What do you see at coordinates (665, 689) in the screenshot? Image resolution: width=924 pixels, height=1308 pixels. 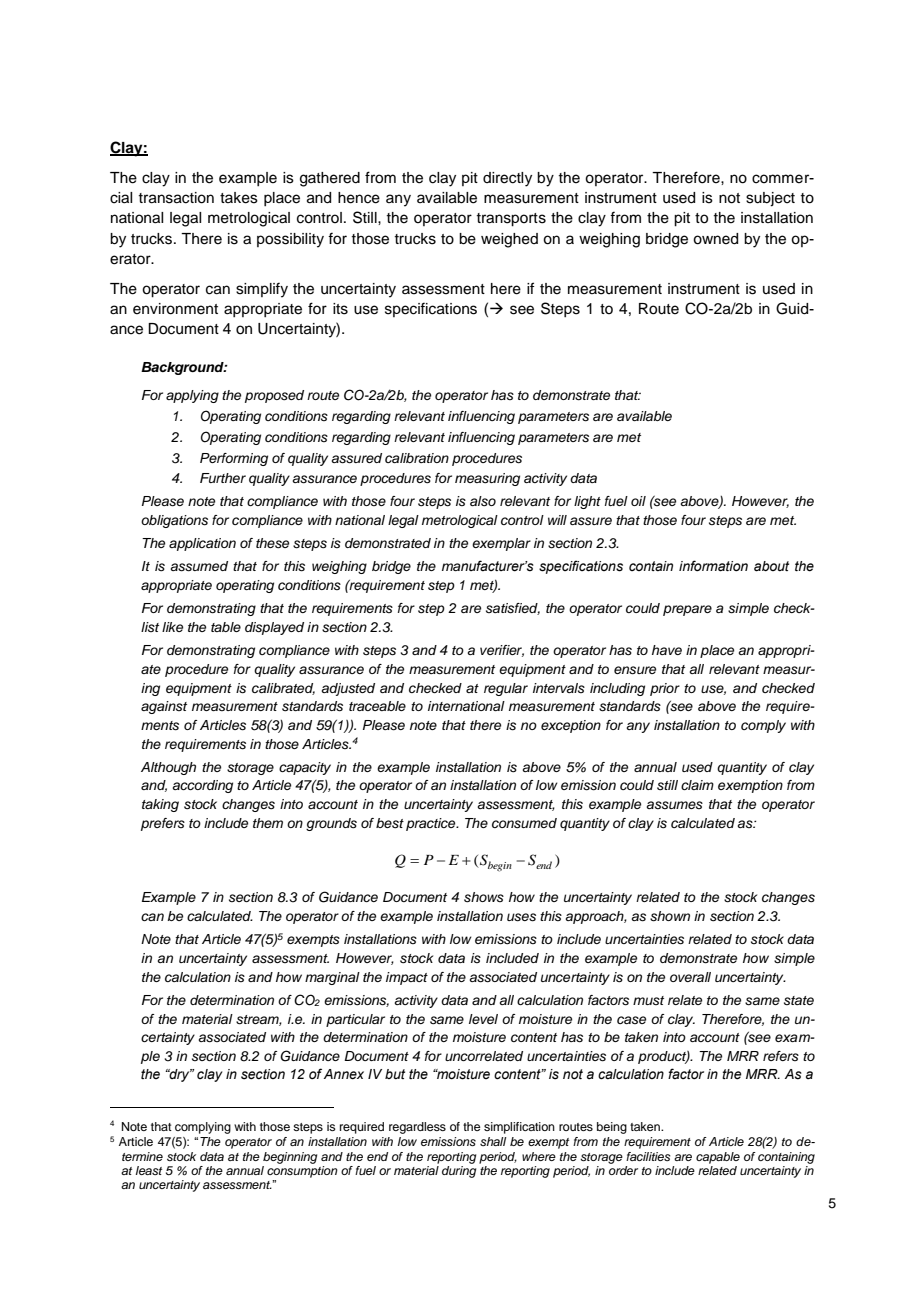 I see `prior` at bounding box center [665, 689].
